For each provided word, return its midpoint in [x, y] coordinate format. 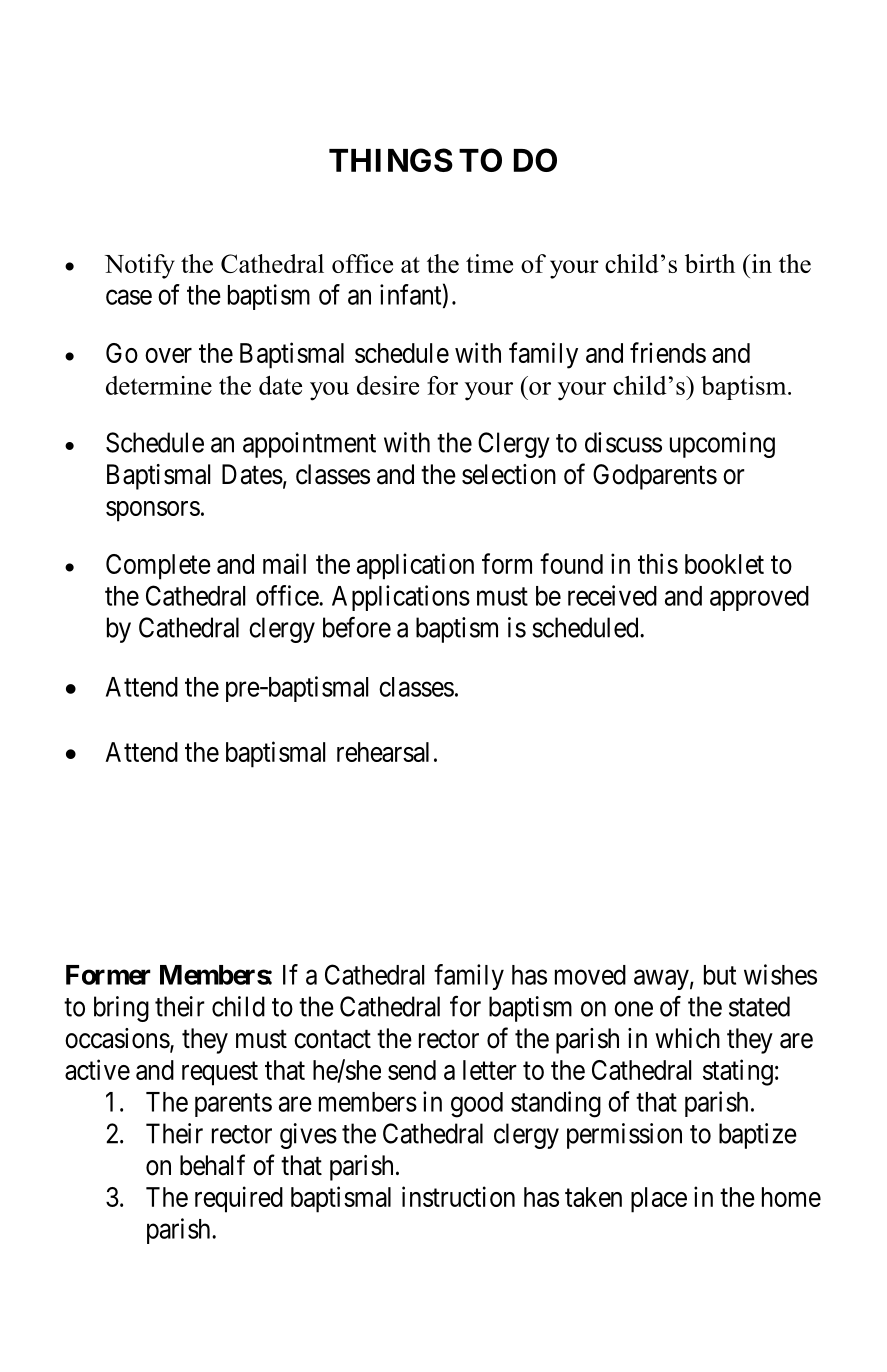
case [129, 297]
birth [710, 263]
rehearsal [383, 752]
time [489, 263]
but [720, 975]
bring [121, 1009]
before [357, 627]
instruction [458, 1196]
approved [759, 598]
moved [590, 975]
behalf [212, 1165]
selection [509, 474]
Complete [158, 567]
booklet [724, 564]
